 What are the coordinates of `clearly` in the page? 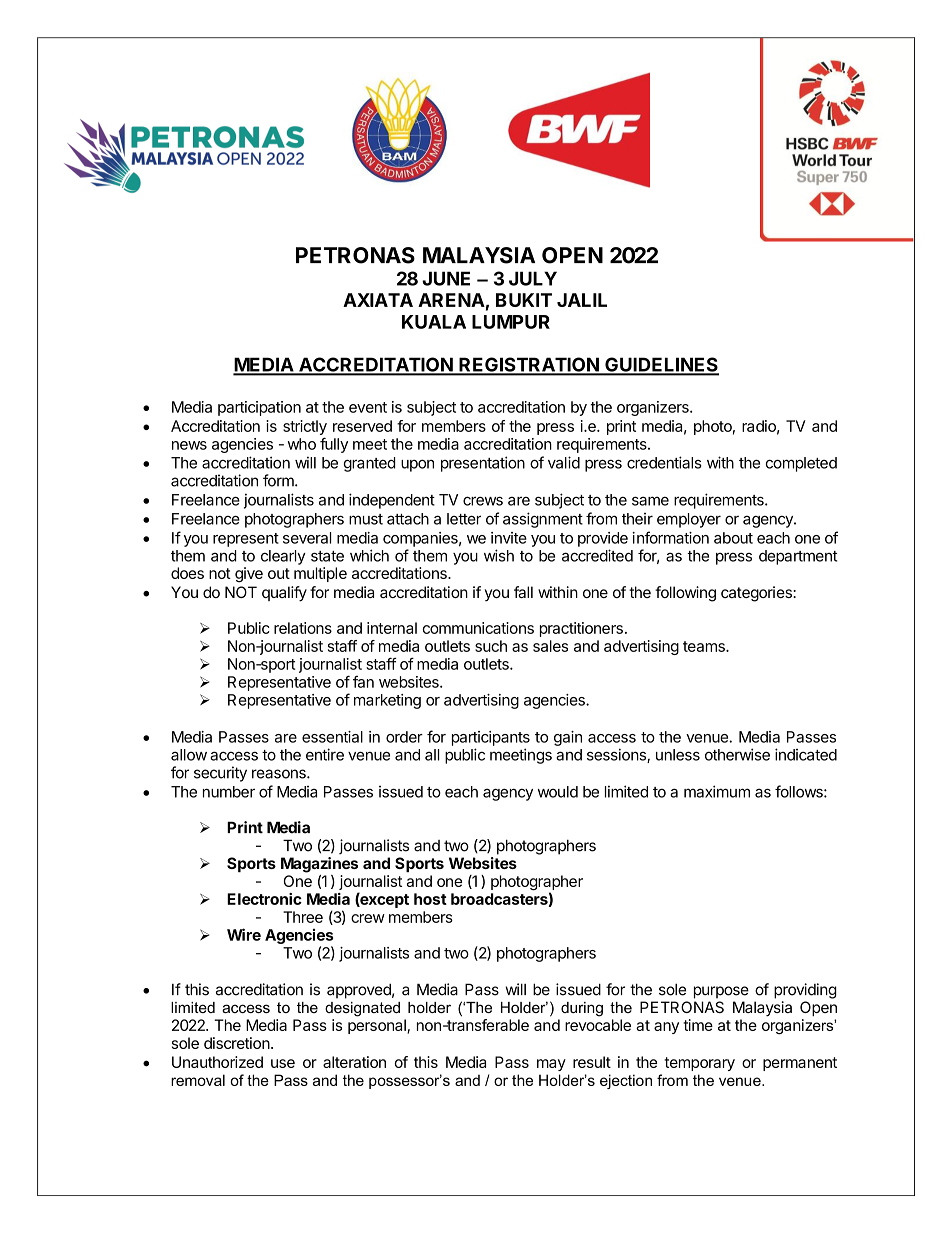 It's located at (283, 557).
